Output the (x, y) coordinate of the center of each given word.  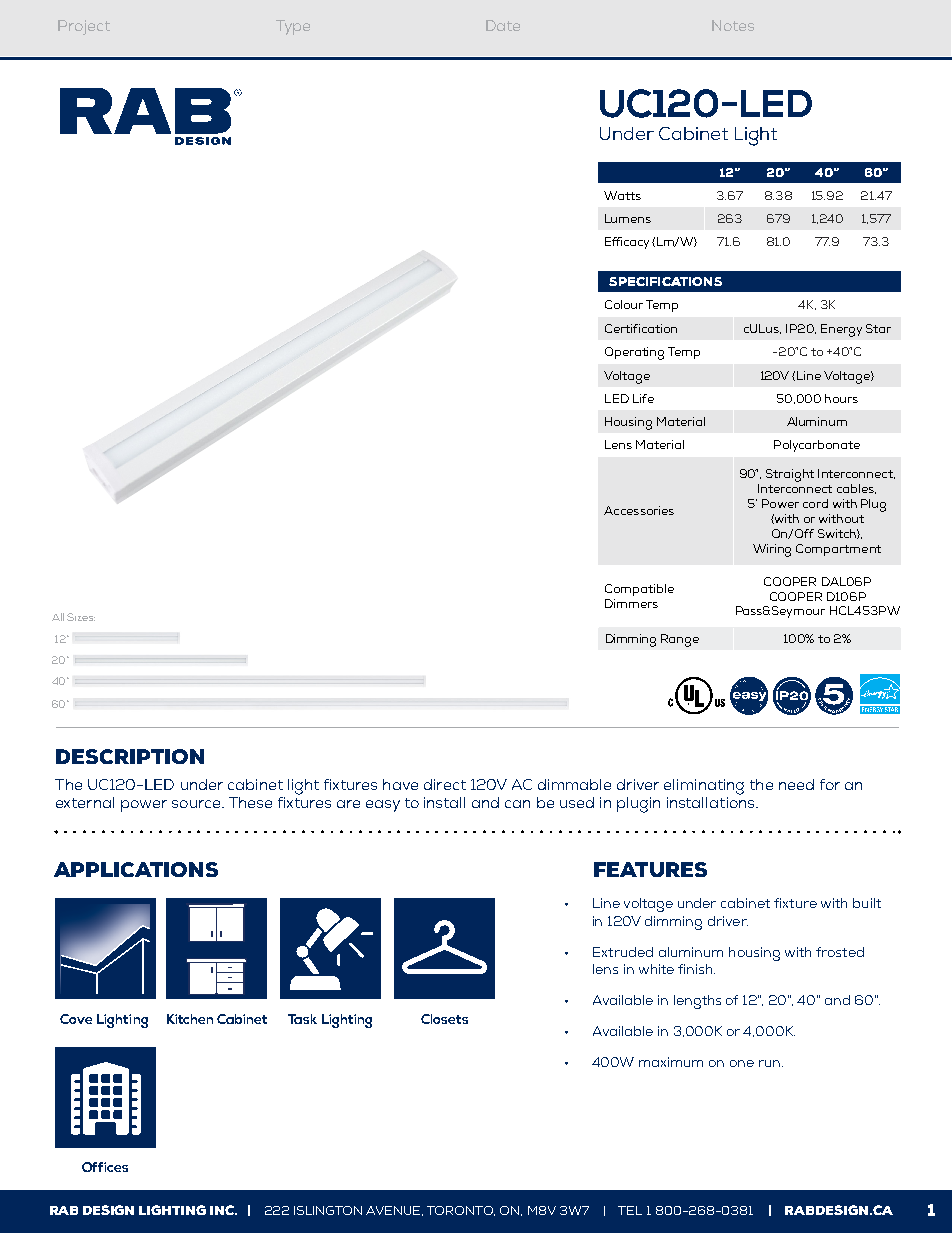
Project (84, 27)
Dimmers (631, 603)
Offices (105, 1167)
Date (503, 25)
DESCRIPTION (130, 756)
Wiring (772, 550)
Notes (733, 25)
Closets (444, 1019)
